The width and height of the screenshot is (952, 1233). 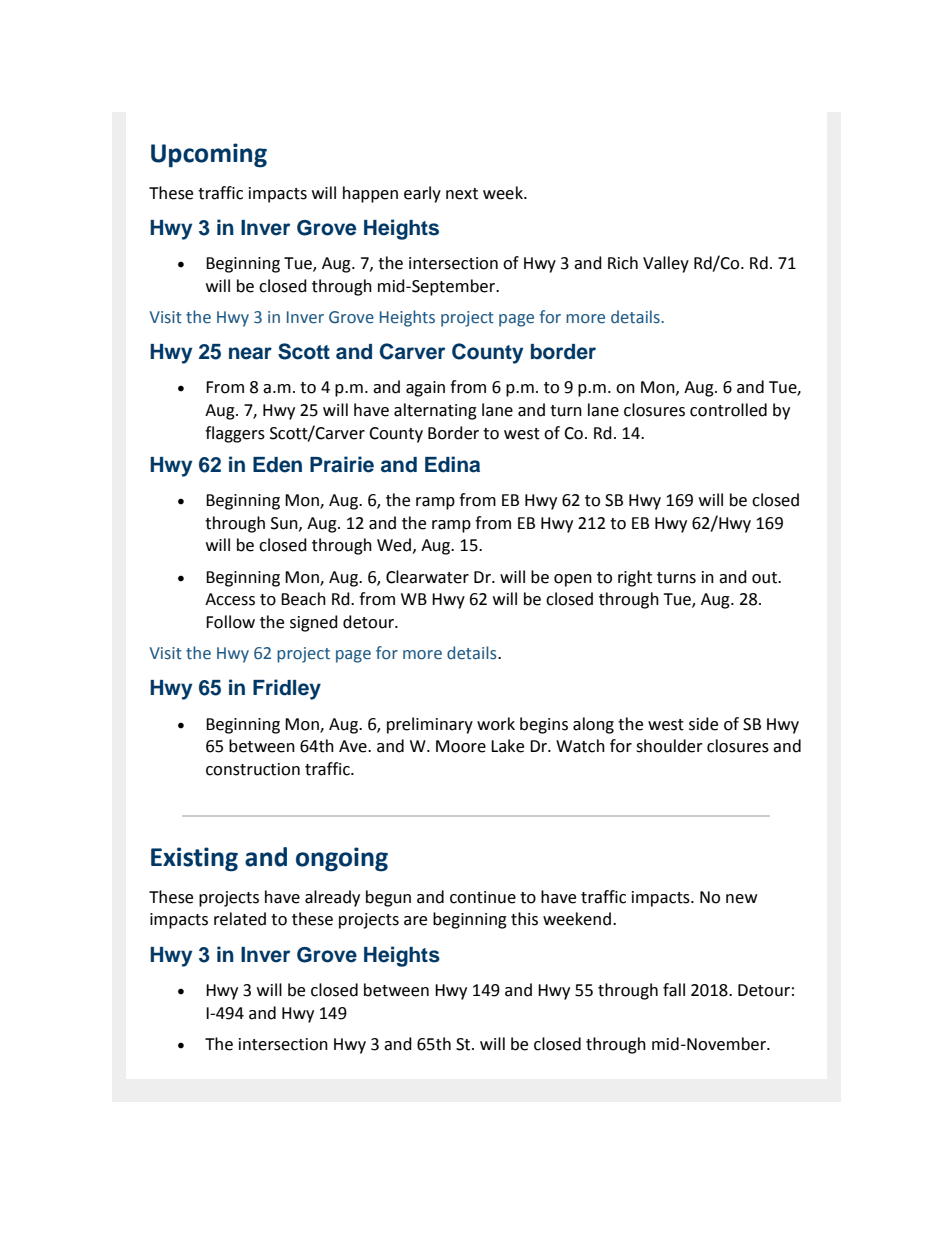 I want to click on next, so click(x=462, y=194).
